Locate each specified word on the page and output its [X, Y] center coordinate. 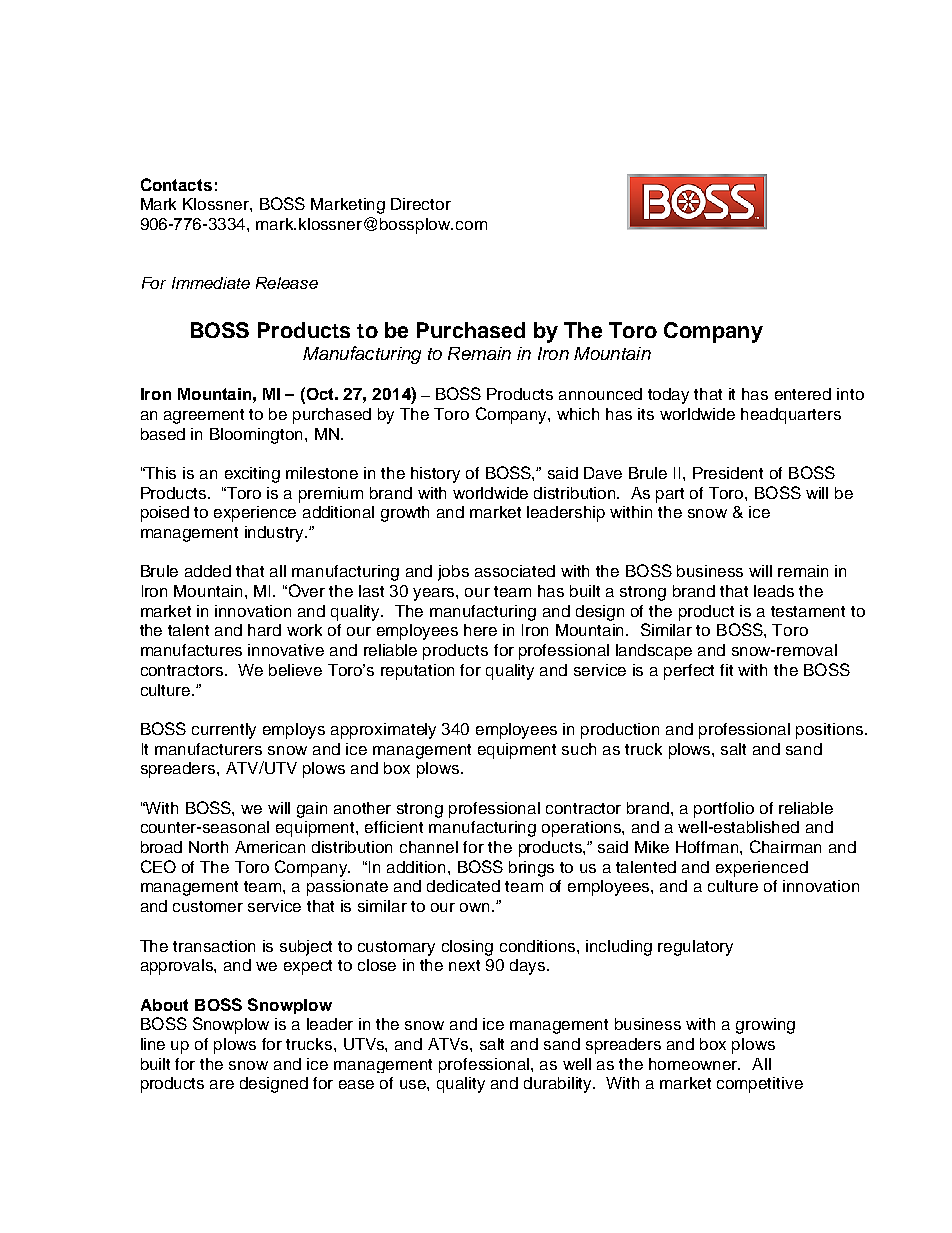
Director [421, 204]
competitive [760, 1085]
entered [803, 394]
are [222, 1084]
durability [559, 1085]
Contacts [176, 184]
